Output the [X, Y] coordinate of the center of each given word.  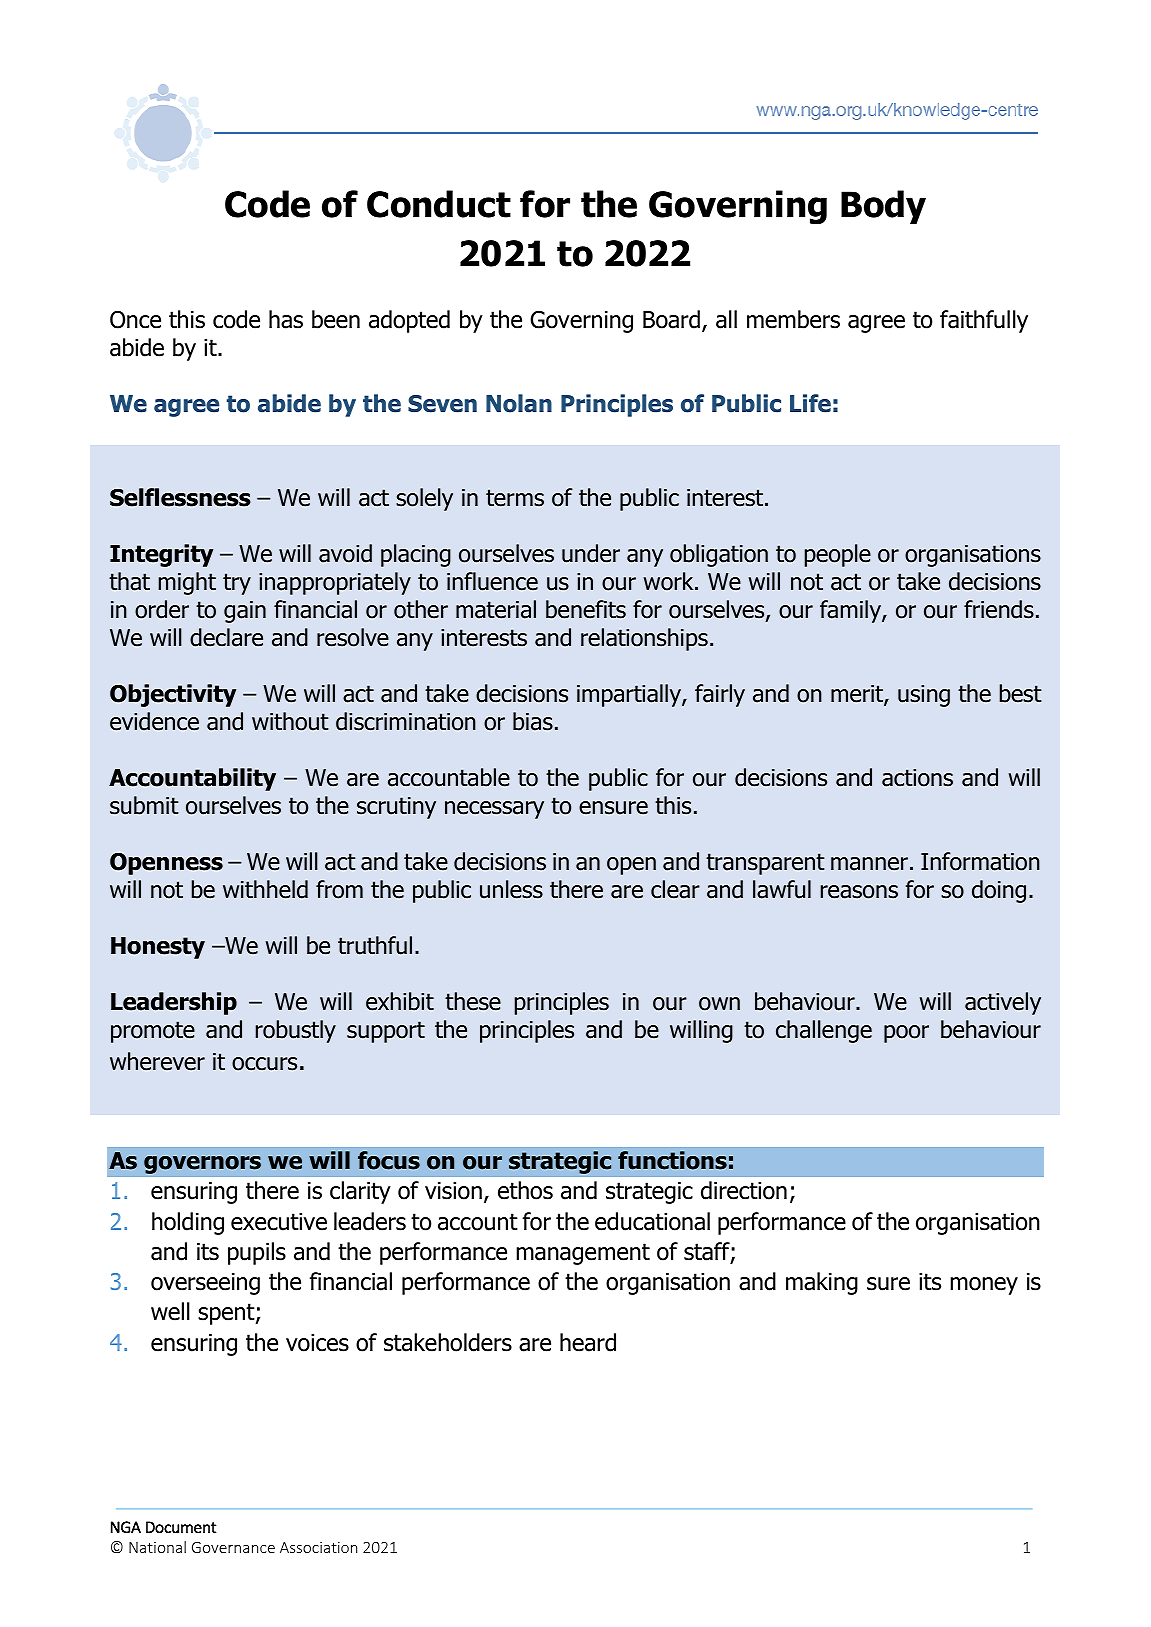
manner [869, 864]
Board [671, 319]
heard [588, 1342]
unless [511, 889]
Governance [233, 1547]
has [286, 319]
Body [883, 207]
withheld [265, 889]
